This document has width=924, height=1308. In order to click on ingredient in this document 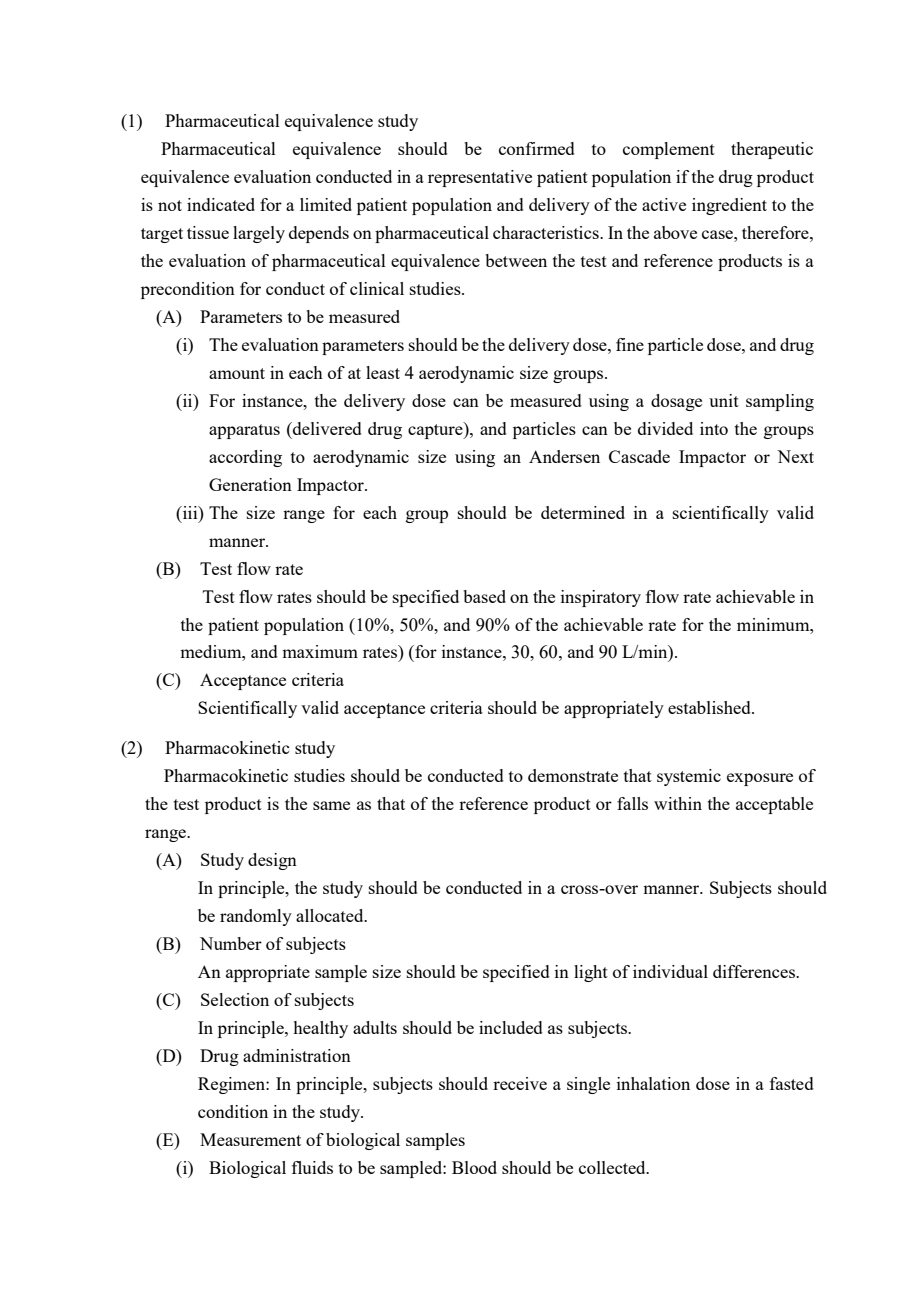, I will do `click(729, 206)`.
